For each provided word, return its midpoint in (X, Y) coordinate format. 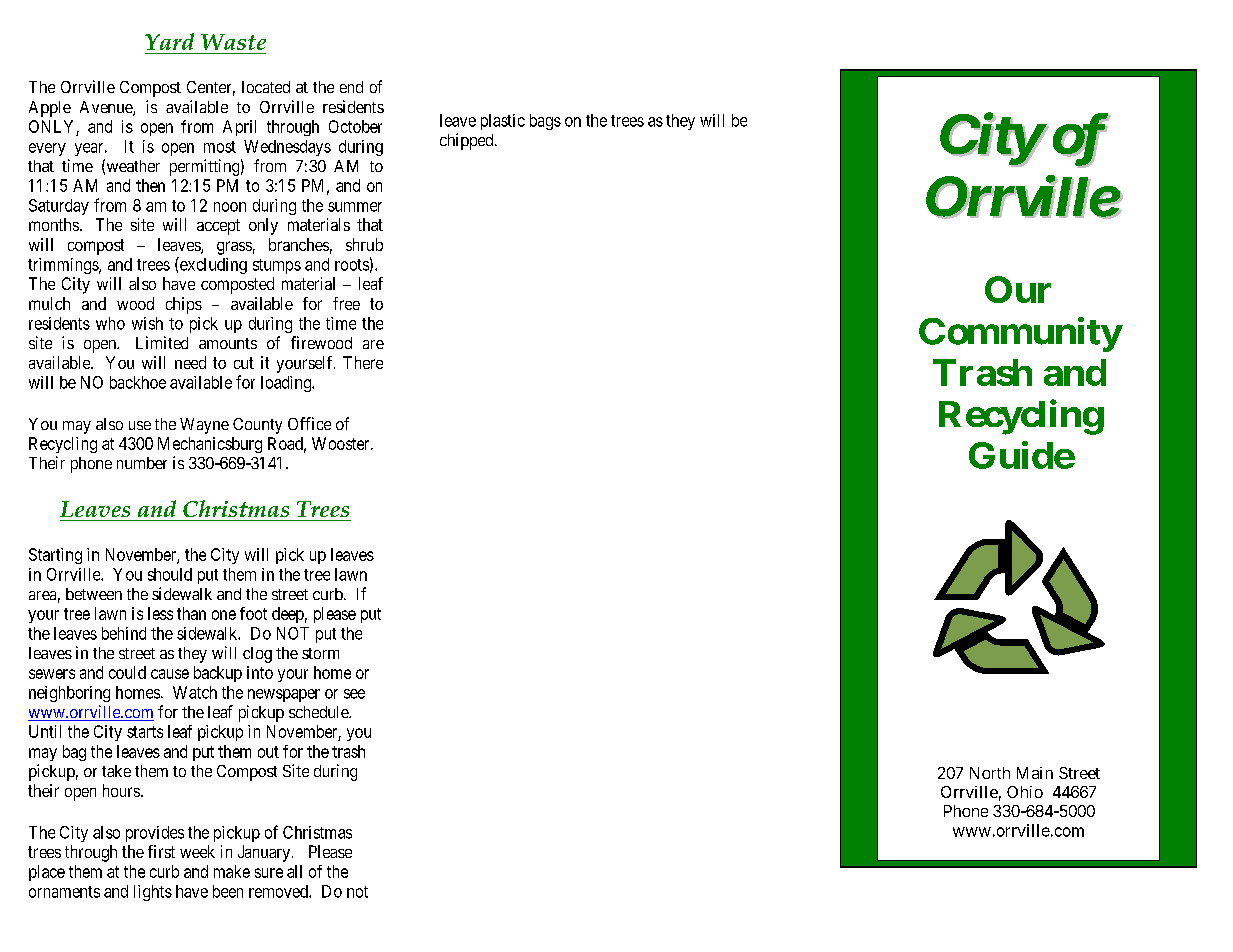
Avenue (107, 108)
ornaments (64, 892)
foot (253, 613)
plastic (503, 122)
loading (287, 384)
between (94, 594)
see (354, 694)
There (363, 362)
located (266, 87)
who (110, 323)
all (294, 871)
